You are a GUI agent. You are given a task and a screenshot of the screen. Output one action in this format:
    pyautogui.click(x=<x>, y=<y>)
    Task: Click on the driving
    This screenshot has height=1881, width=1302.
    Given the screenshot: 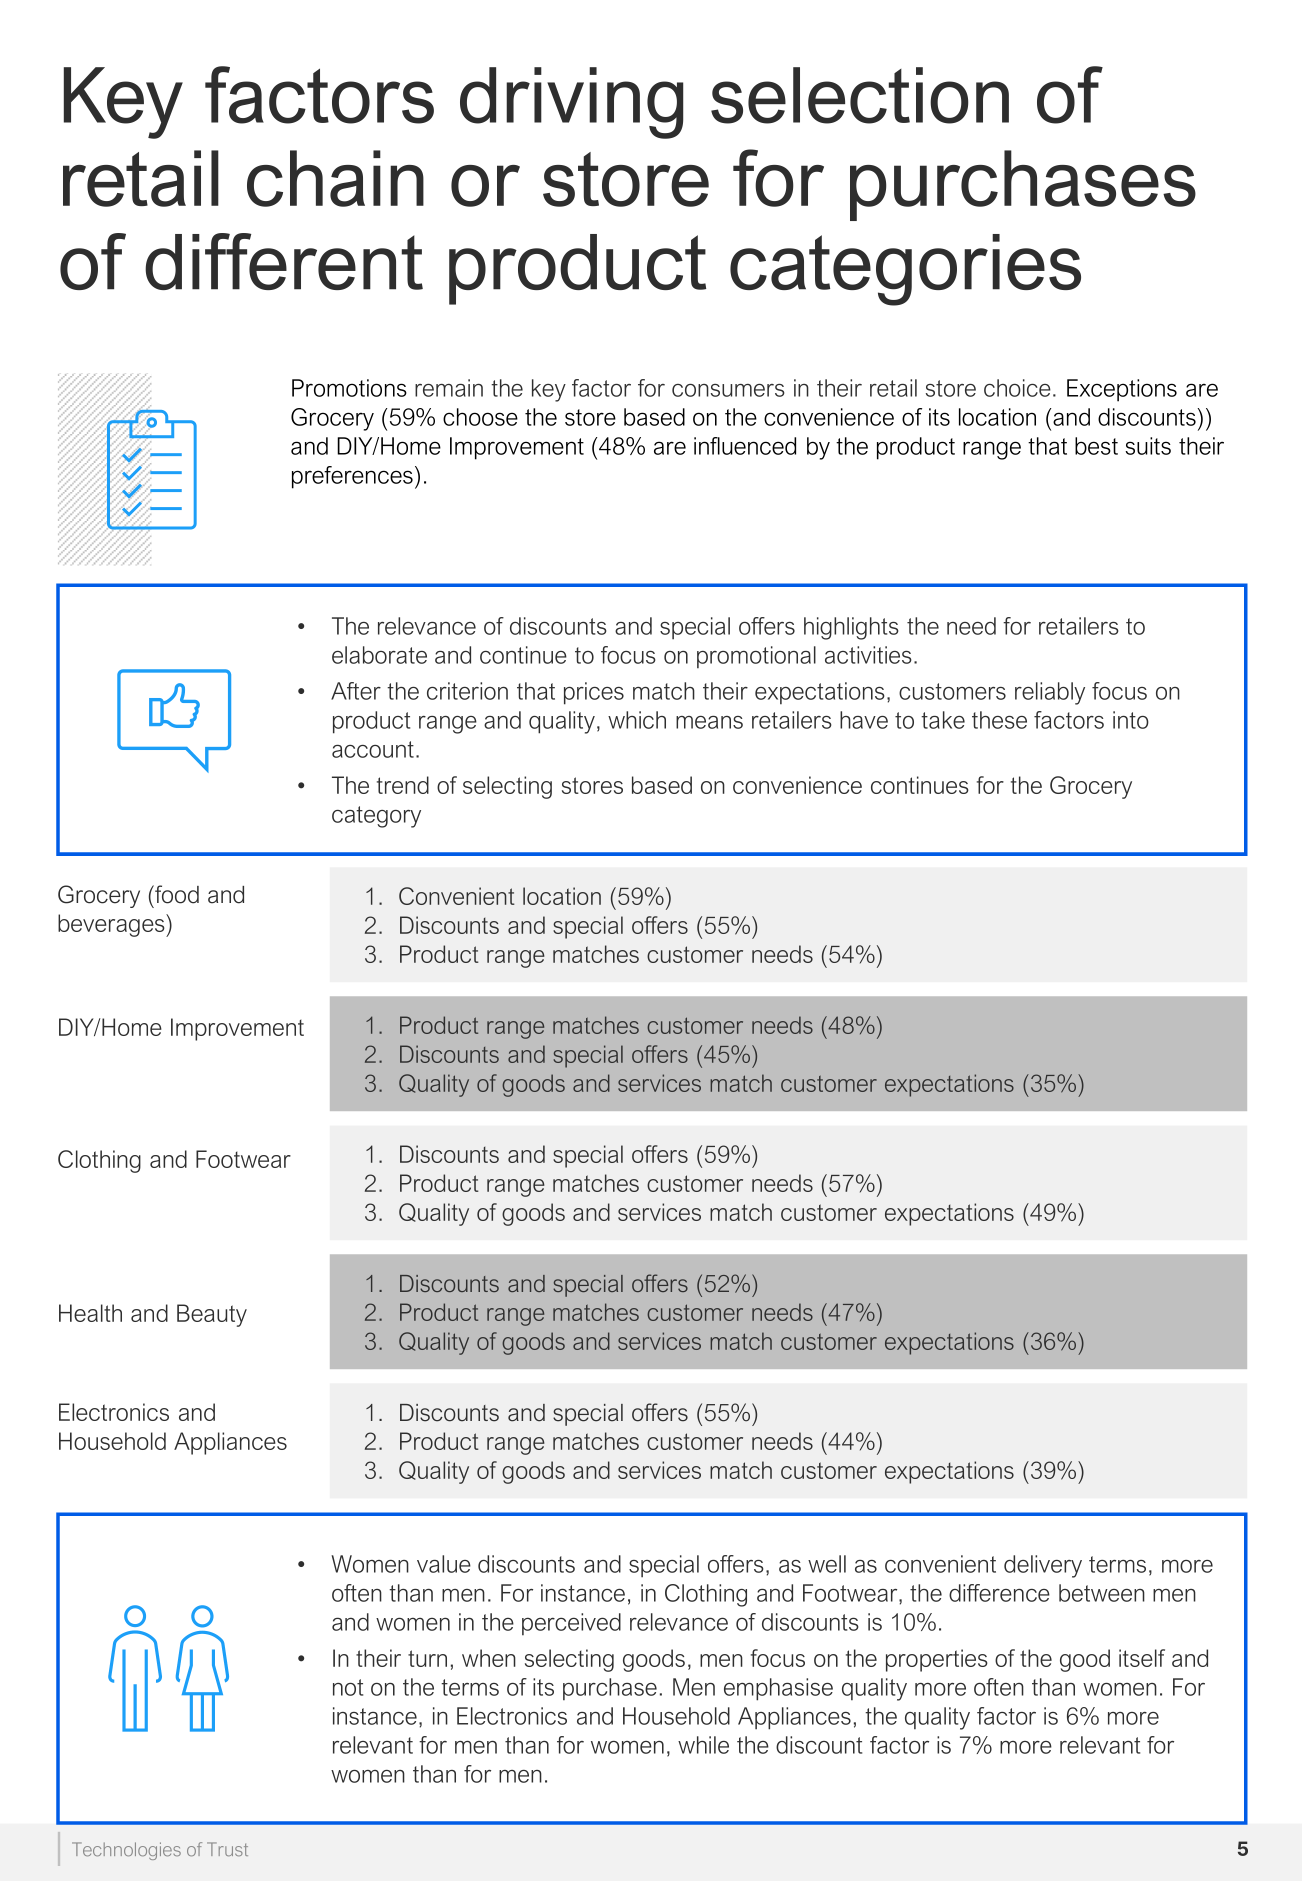 What is the action you would take?
    pyautogui.click(x=571, y=103)
